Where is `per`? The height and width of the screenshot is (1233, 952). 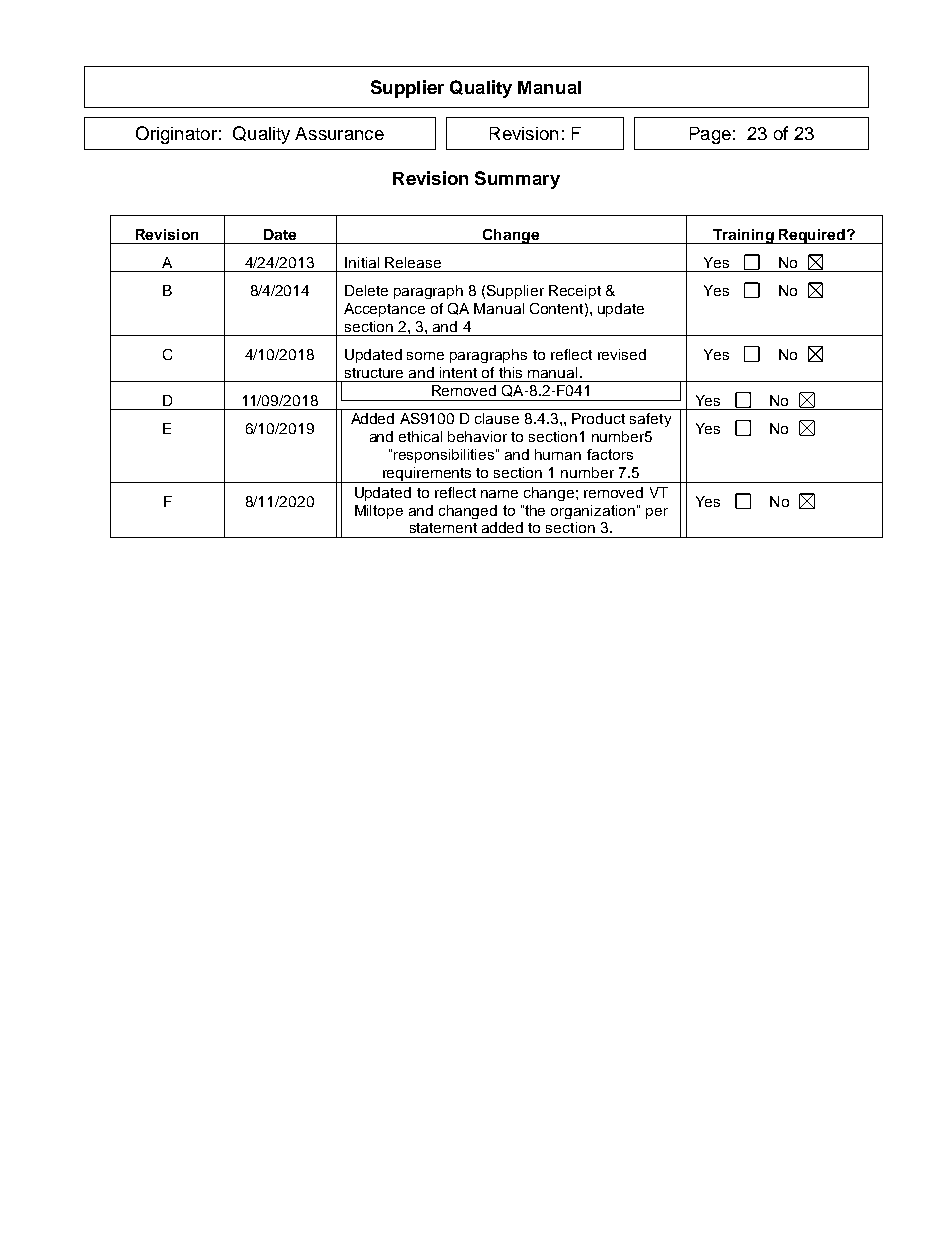
per is located at coordinates (657, 513).
